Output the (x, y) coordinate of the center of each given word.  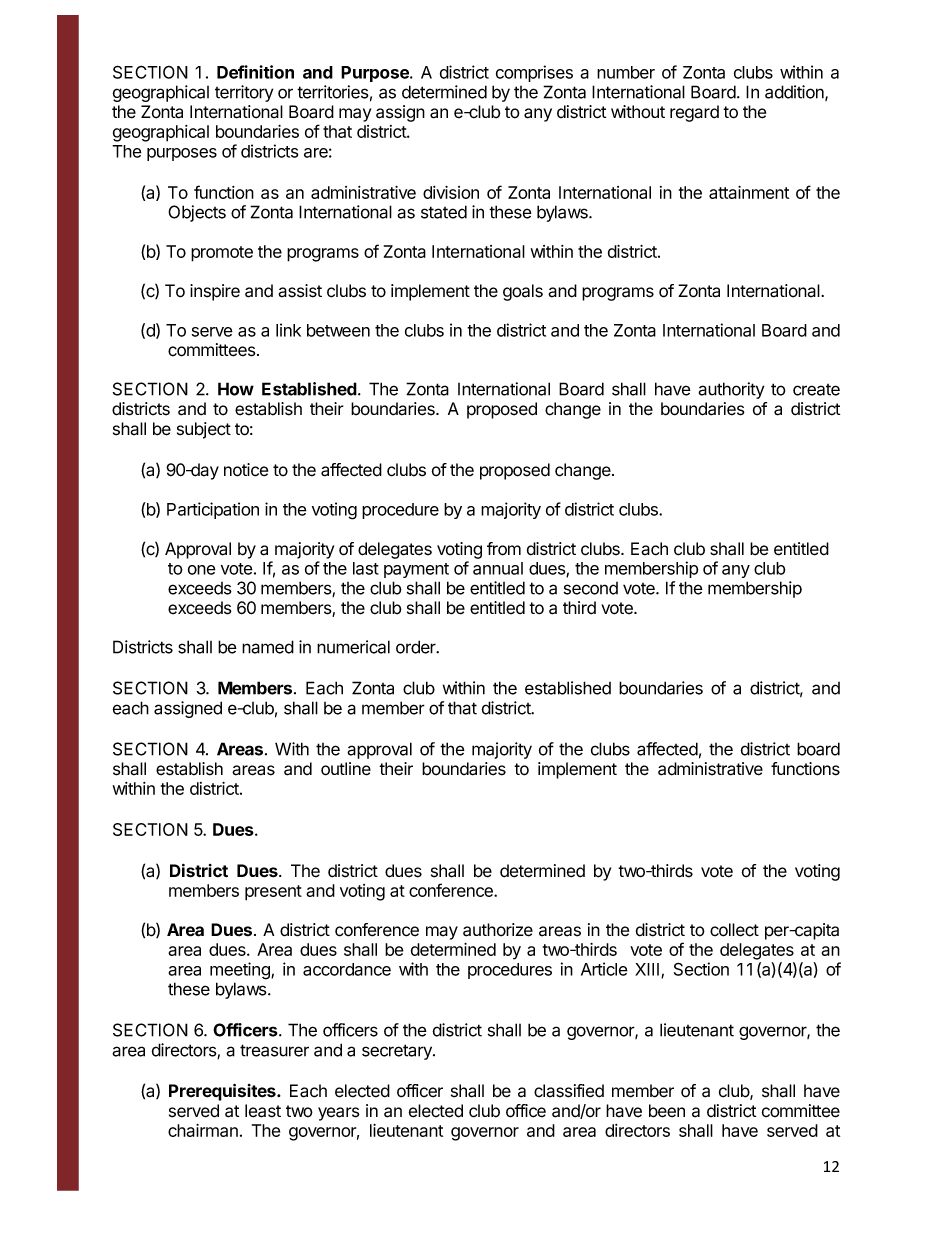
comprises (534, 73)
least (263, 1111)
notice (246, 470)
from (504, 549)
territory (244, 93)
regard (694, 113)
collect (734, 930)
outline (346, 769)
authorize (498, 930)
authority (731, 390)
